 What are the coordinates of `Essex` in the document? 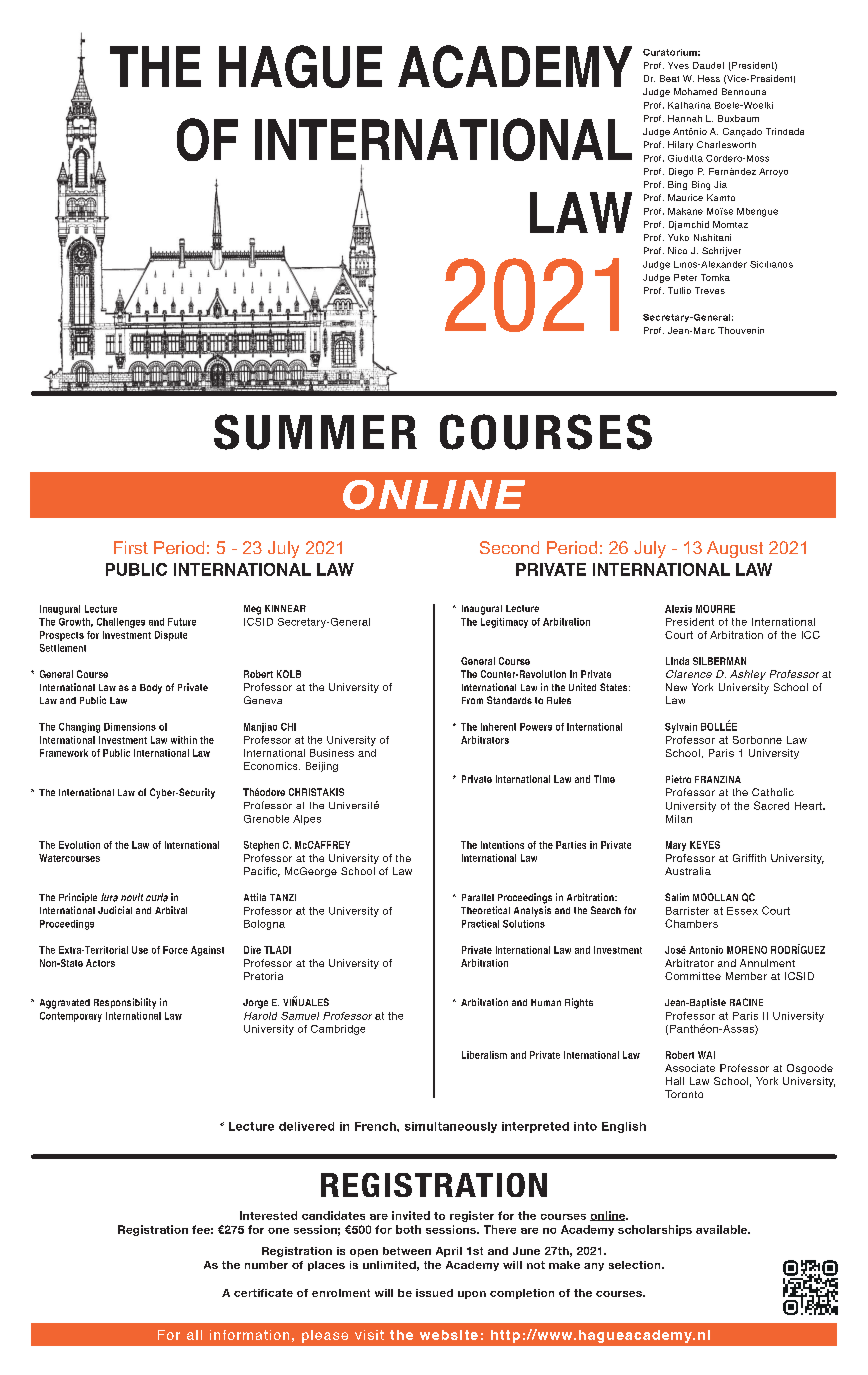 It's located at (742, 911).
